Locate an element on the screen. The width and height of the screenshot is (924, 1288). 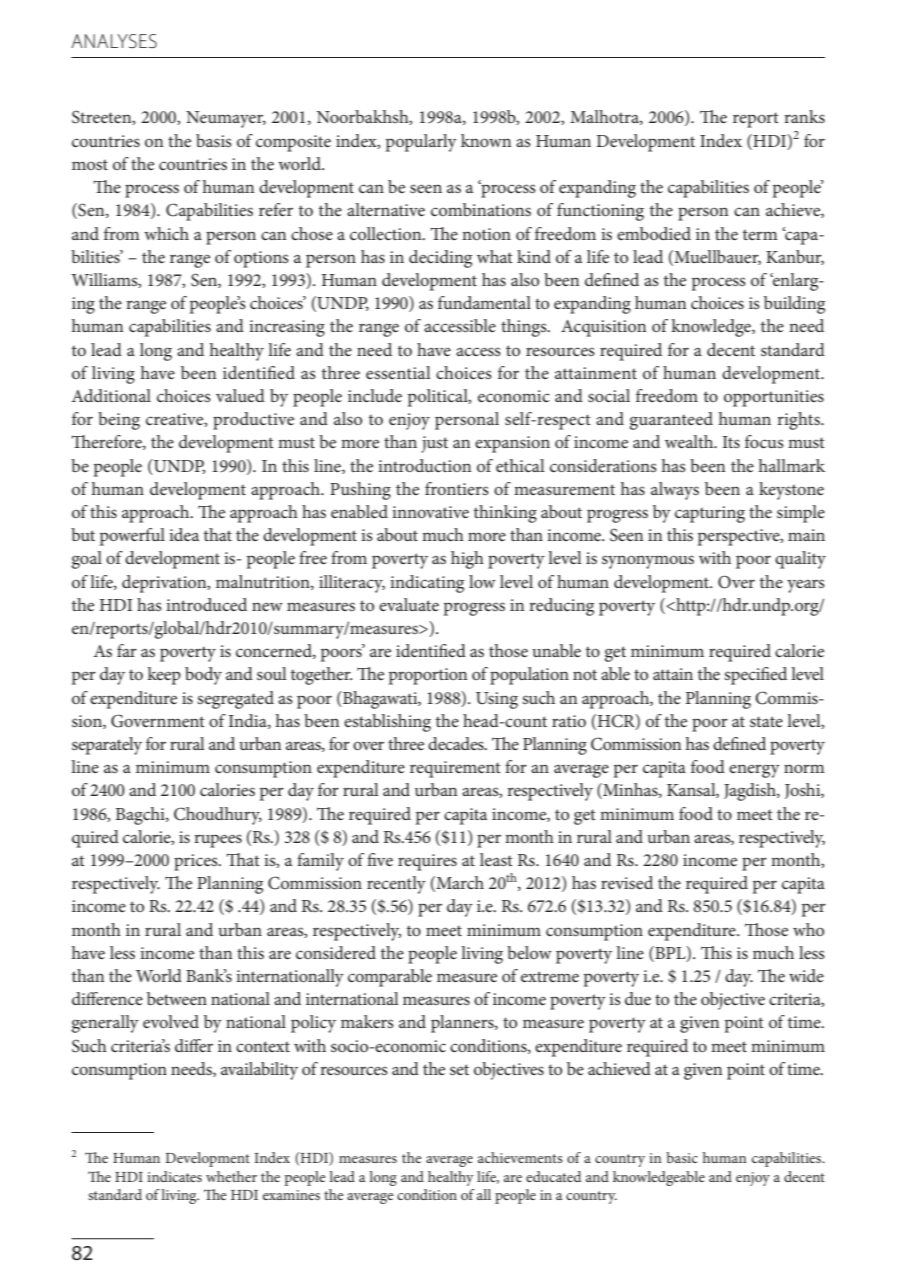
introduced is located at coordinates (206, 604).
